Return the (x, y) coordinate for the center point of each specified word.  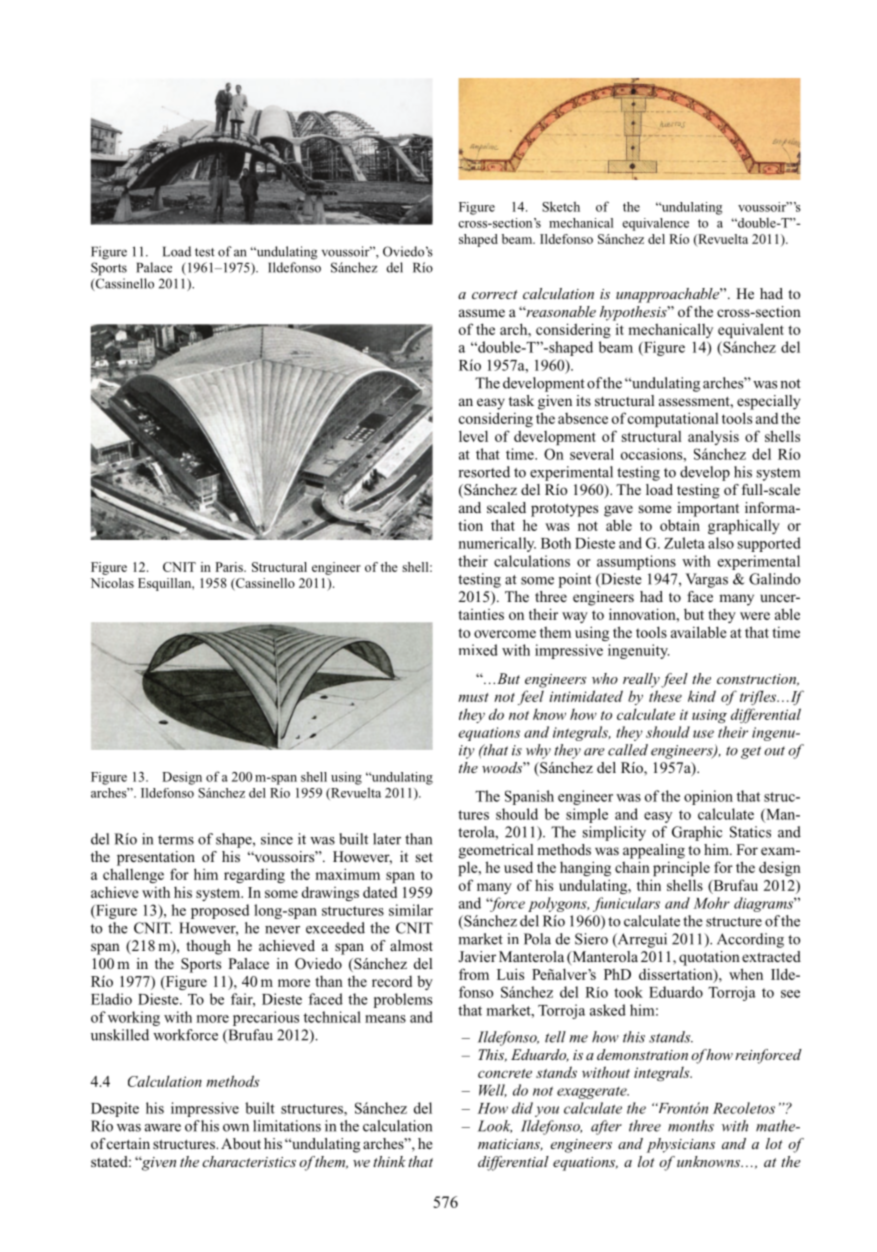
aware (163, 1128)
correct (495, 294)
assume (482, 313)
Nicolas (112, 583)
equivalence (655, 224)
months (691, 1126)
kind (702, 696)
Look (495, 1126)
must (473, 697)
